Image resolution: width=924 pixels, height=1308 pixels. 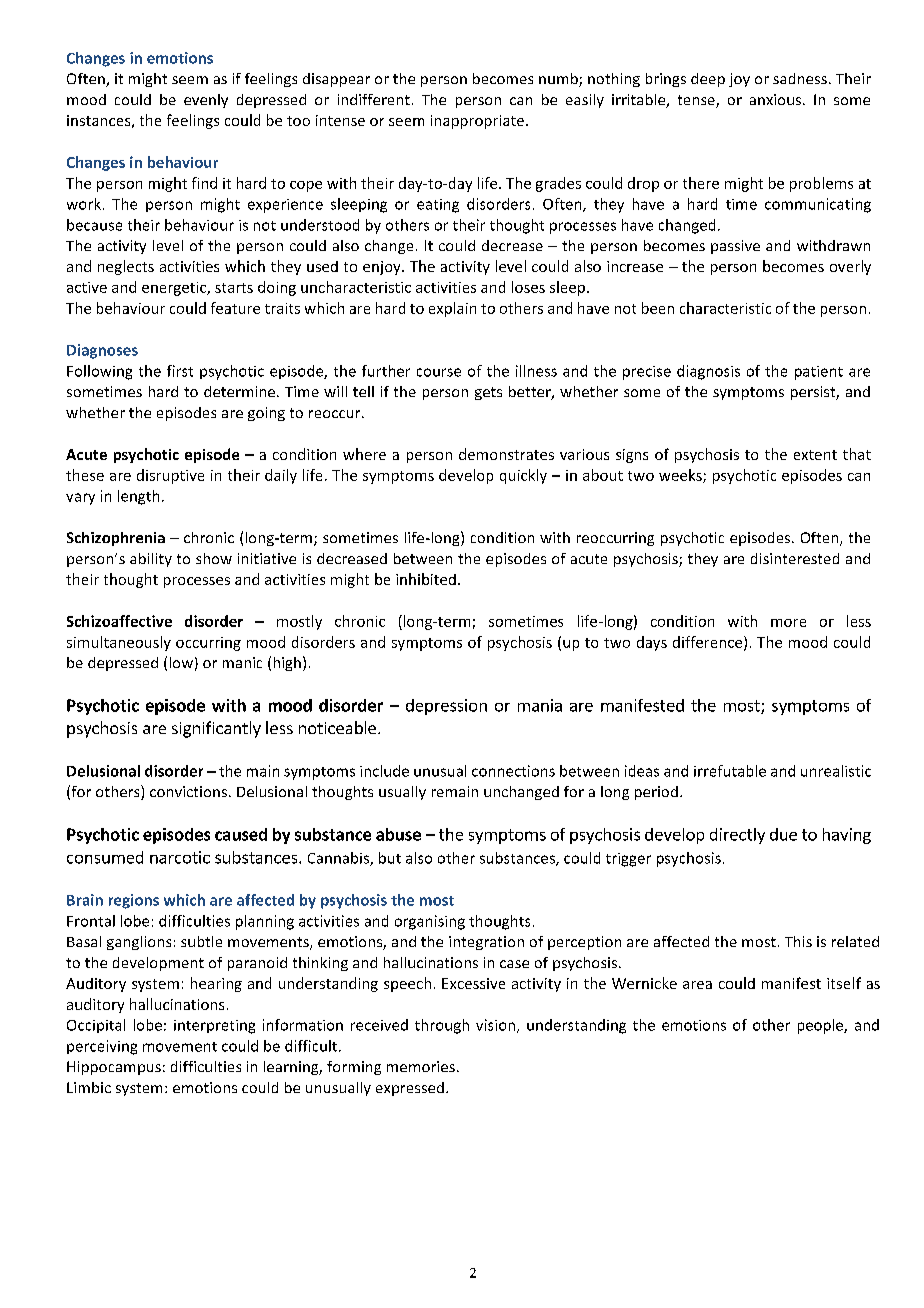 I want to click on disruptive, so click(x=170, y=476).
